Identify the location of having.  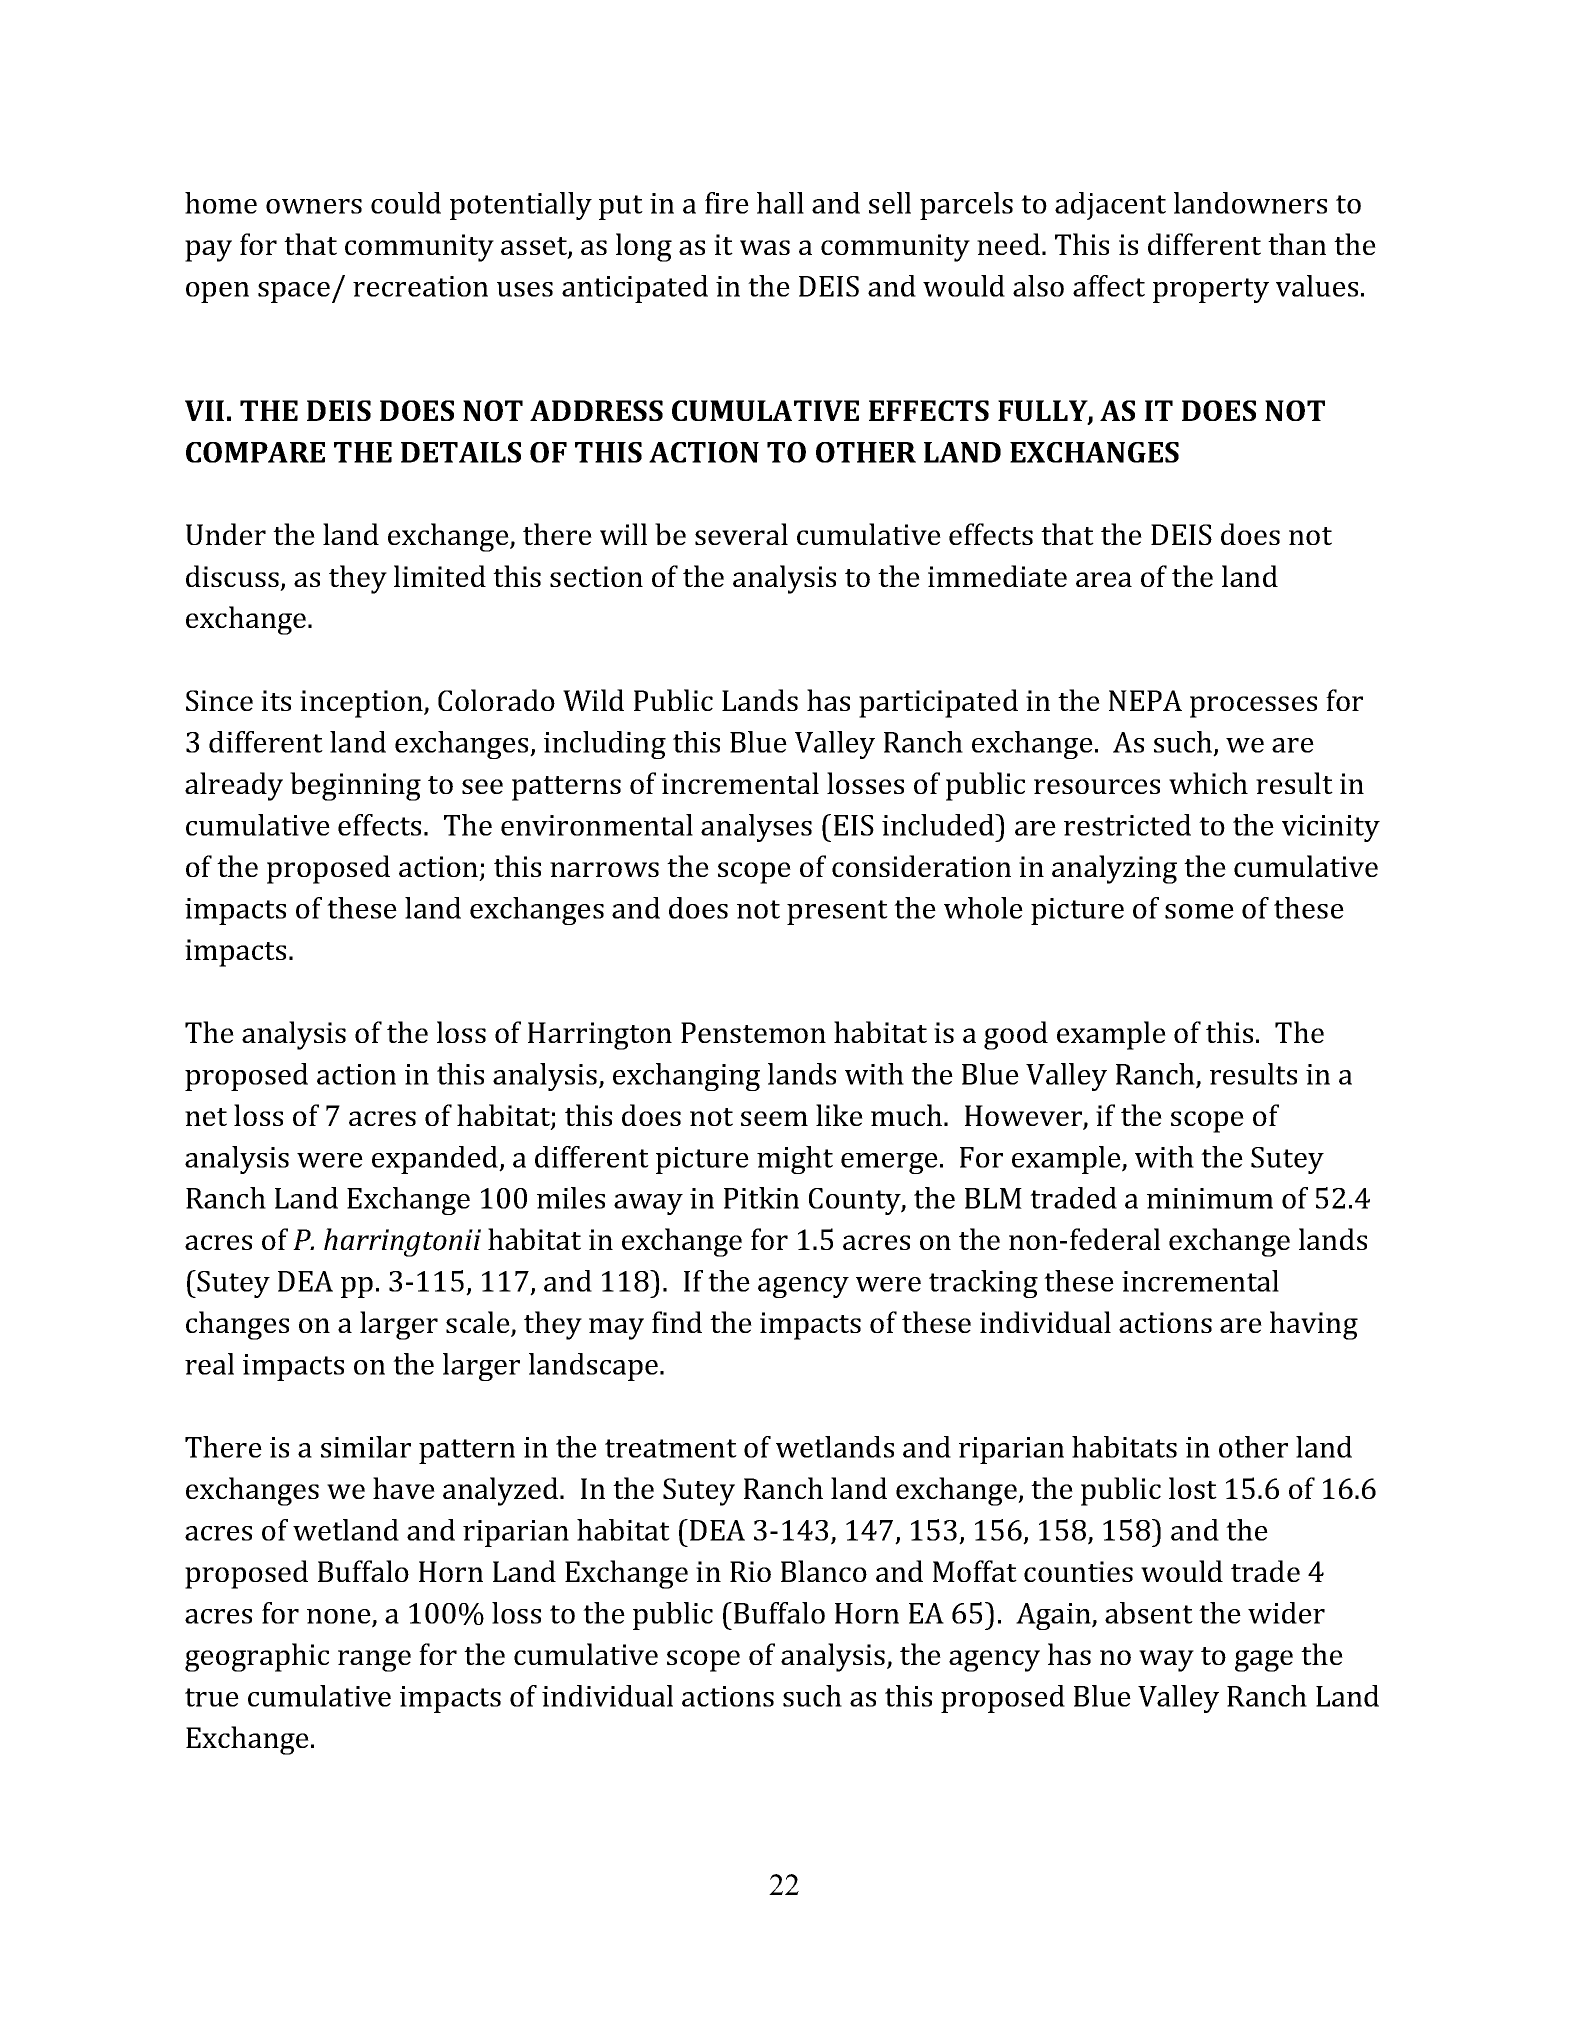
(1314, 1325).
